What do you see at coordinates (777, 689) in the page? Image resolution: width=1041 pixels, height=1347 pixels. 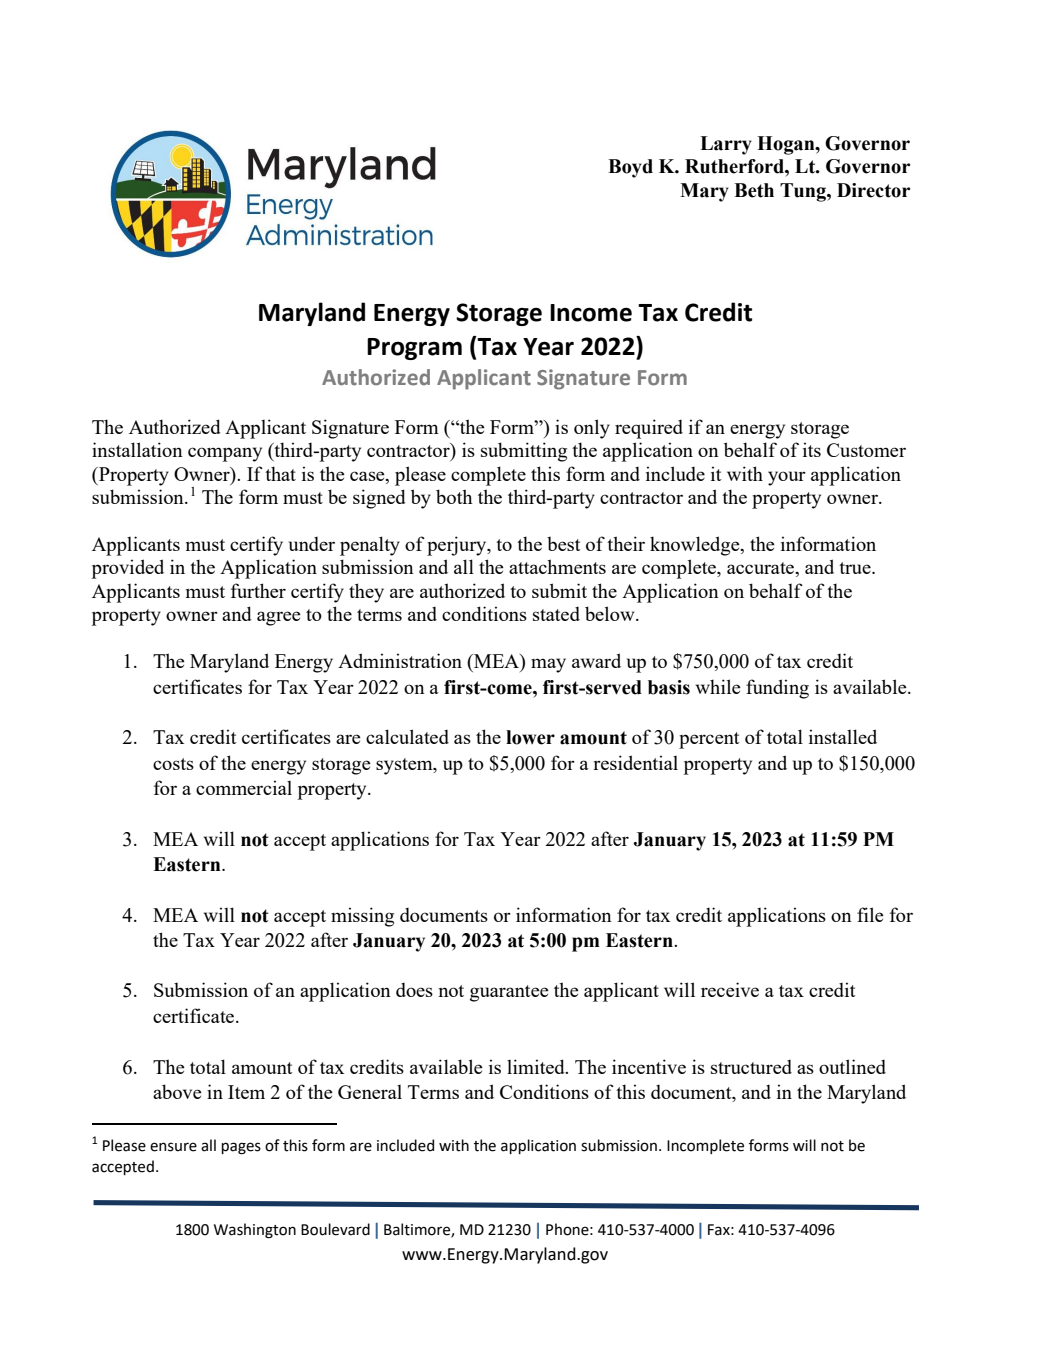 I see `funding` at bounding box center [777, 689].
